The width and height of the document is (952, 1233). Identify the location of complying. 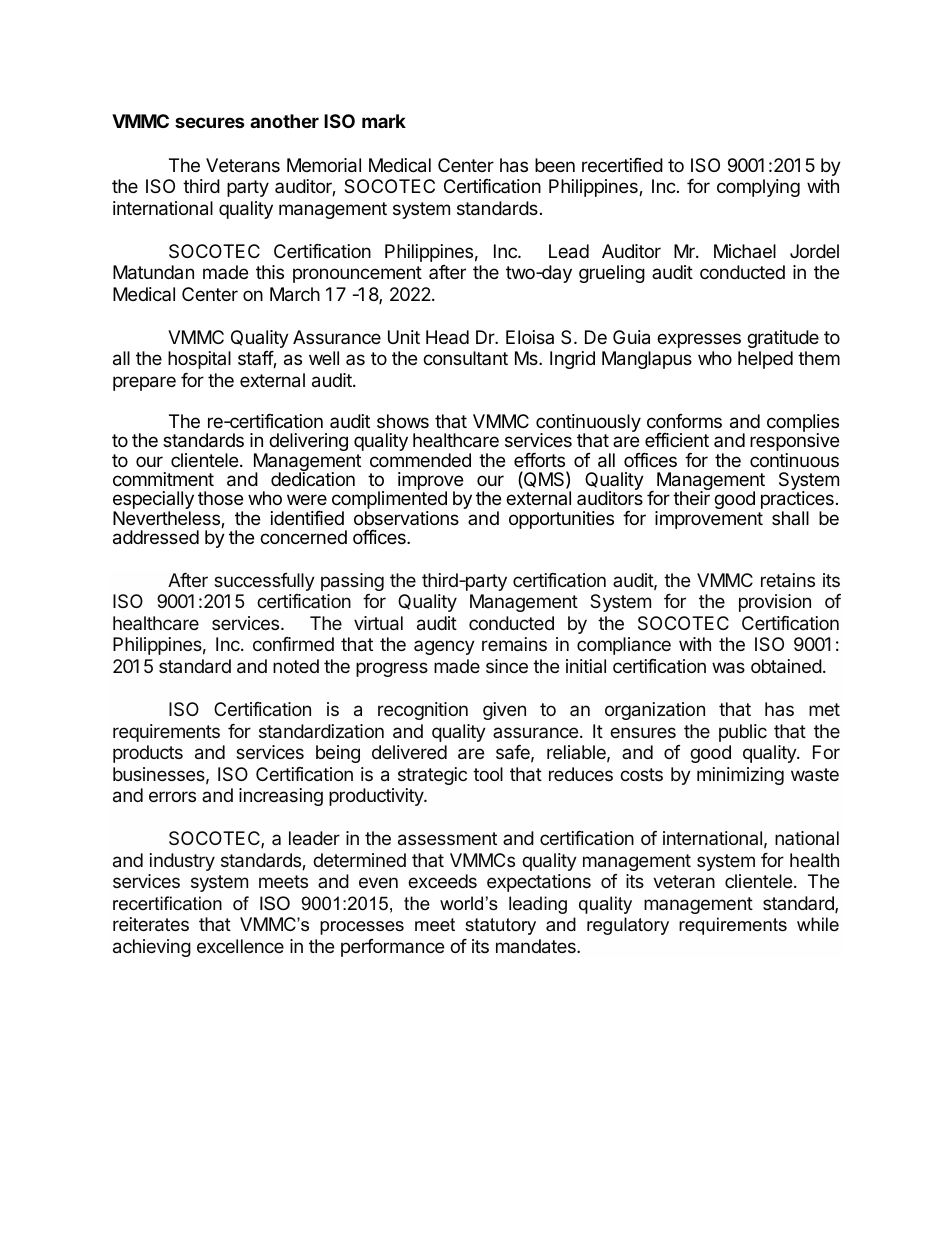
(758, 188).
